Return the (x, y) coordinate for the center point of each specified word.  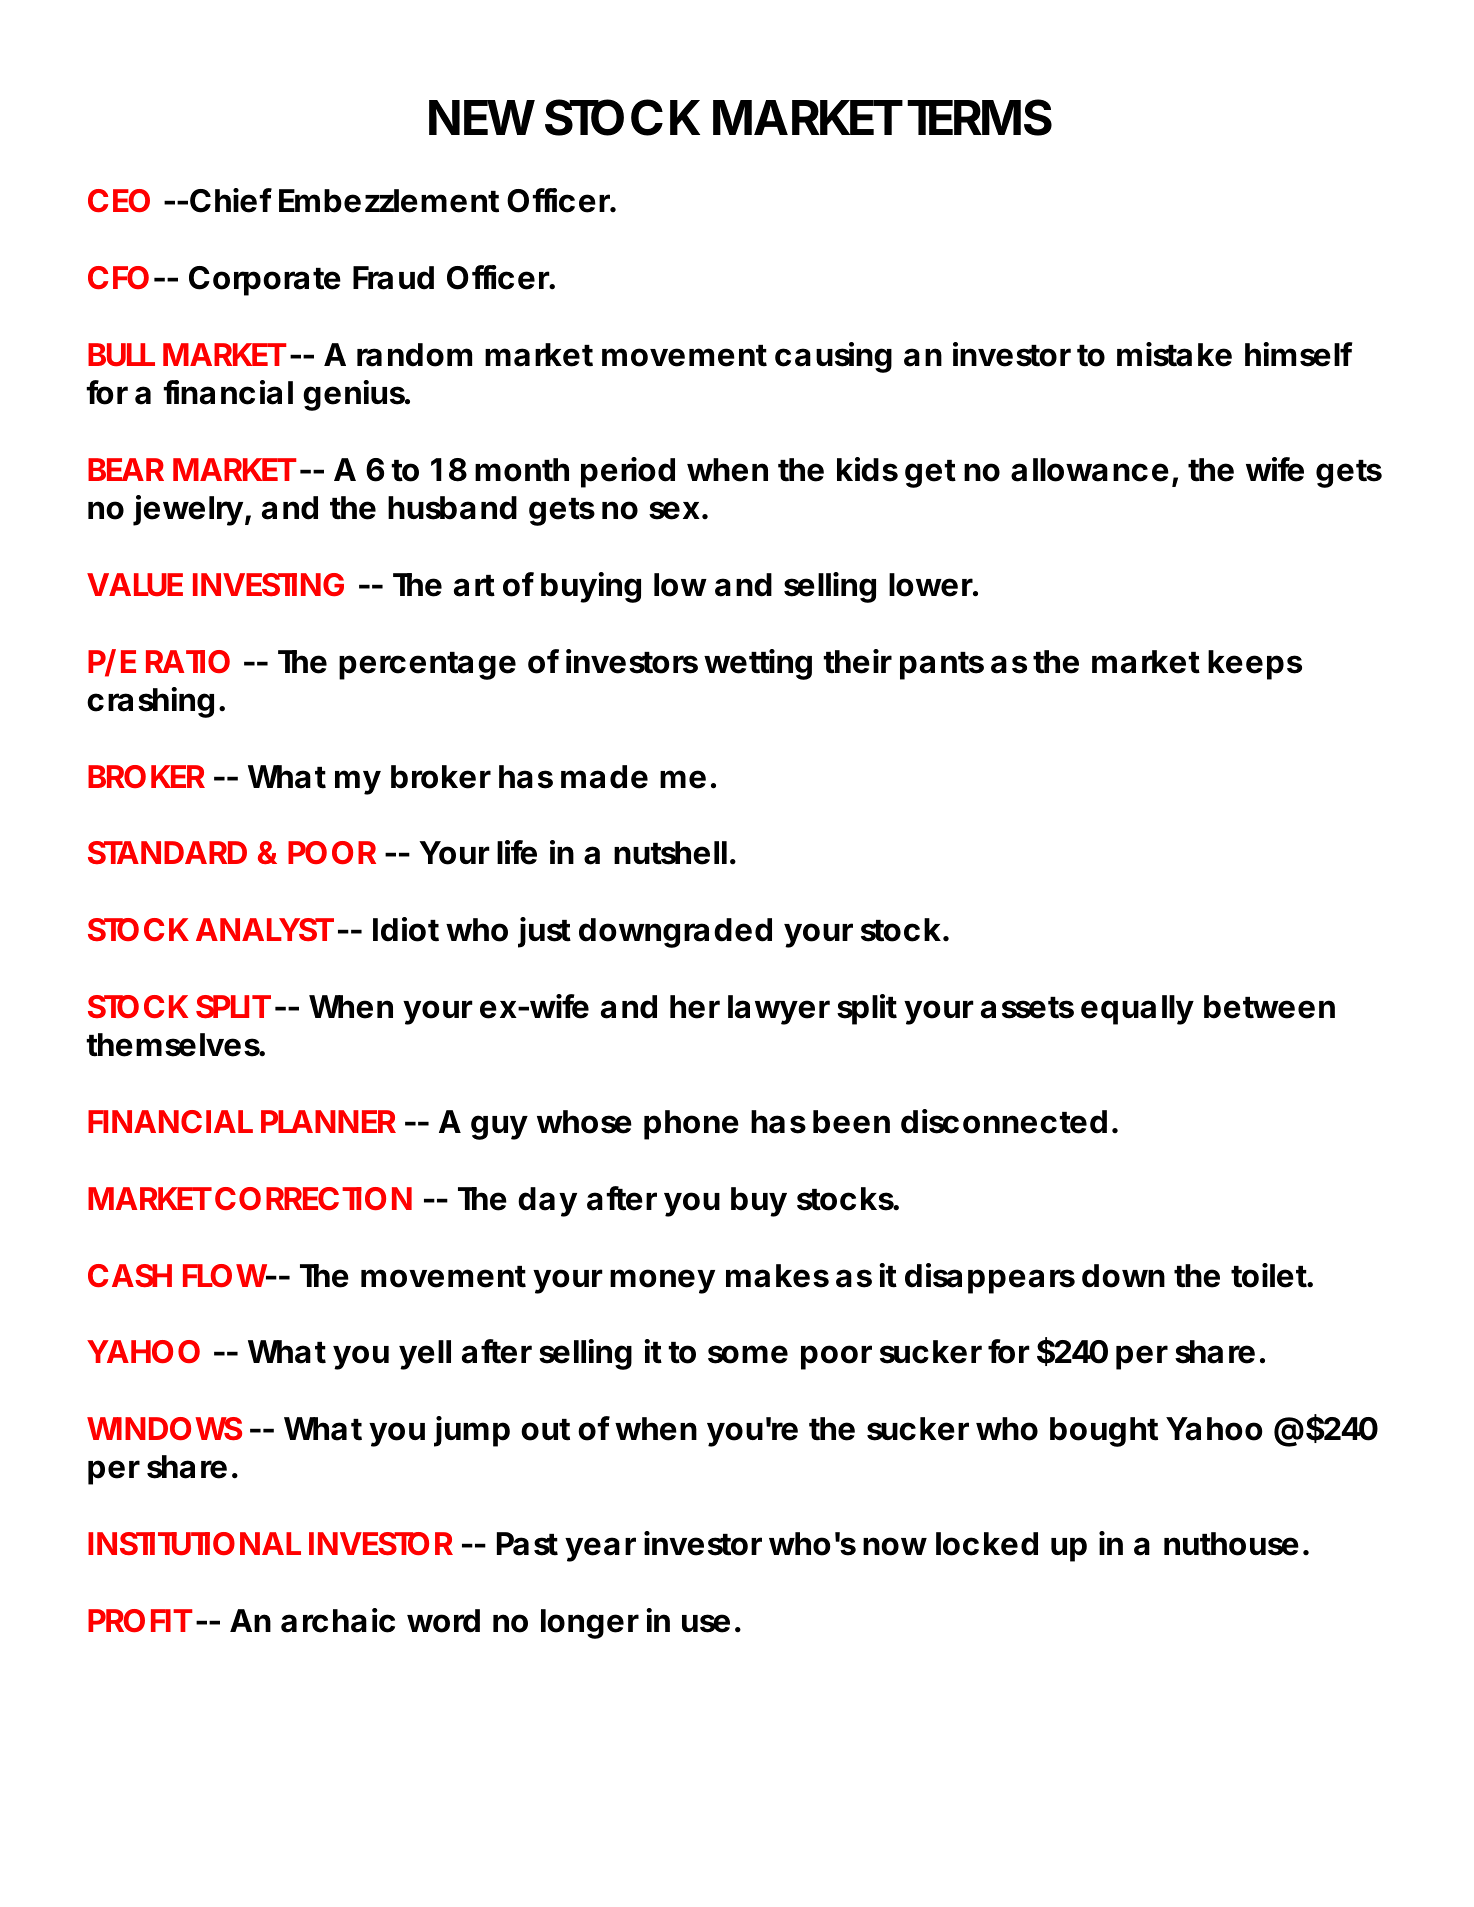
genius (354, 395)
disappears (990, 1278)
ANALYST (264, 929)
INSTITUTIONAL (194, 1544)
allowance (1090, 470)
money (662, 1281)
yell (425, 1355)
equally (1137, 1010)
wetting (758, 664)
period (628, 472)
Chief (231, 200)
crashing (150, 702)
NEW (482, 117)
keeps (1255, 665)
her (695, 1007)
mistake (1174, 354)
